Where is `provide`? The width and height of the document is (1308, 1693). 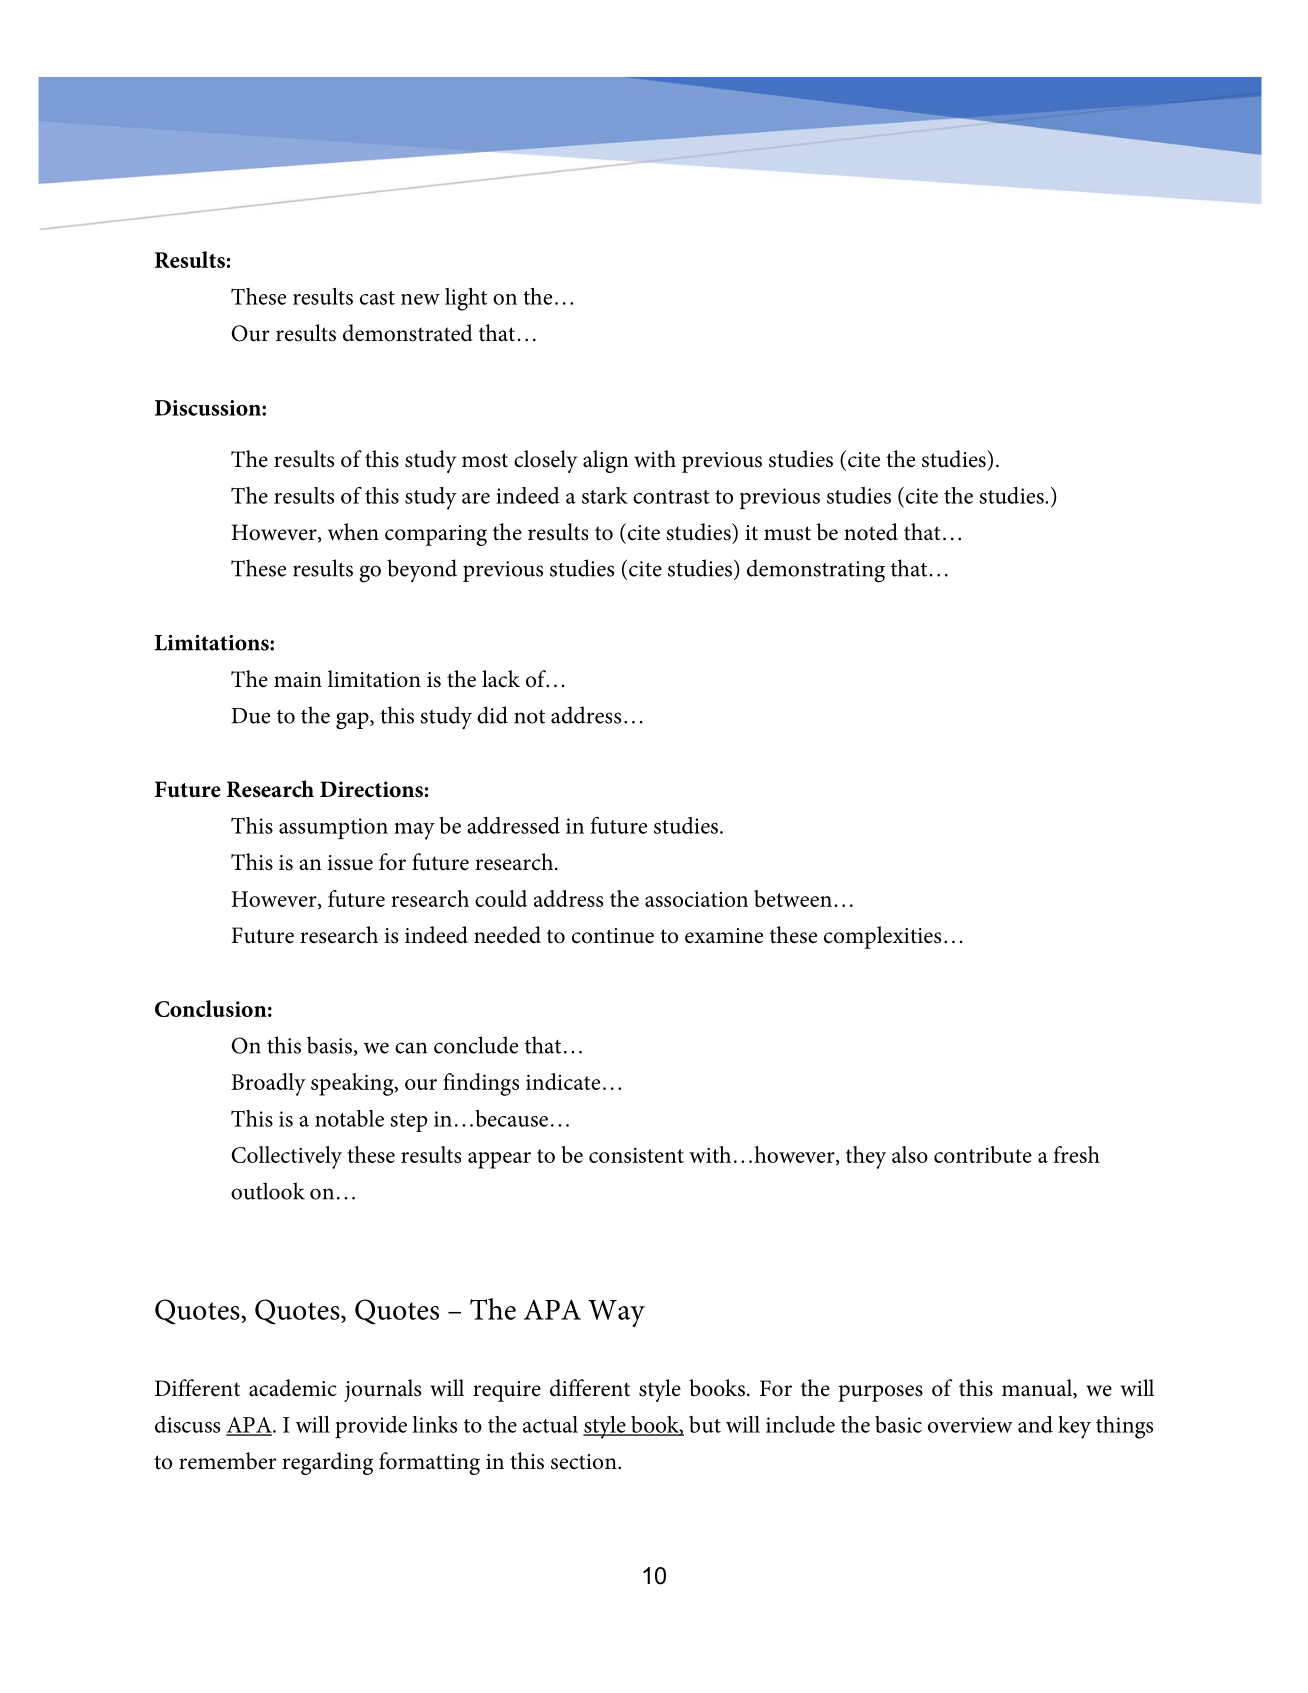
provide is located at coordinates (371, 1427).
